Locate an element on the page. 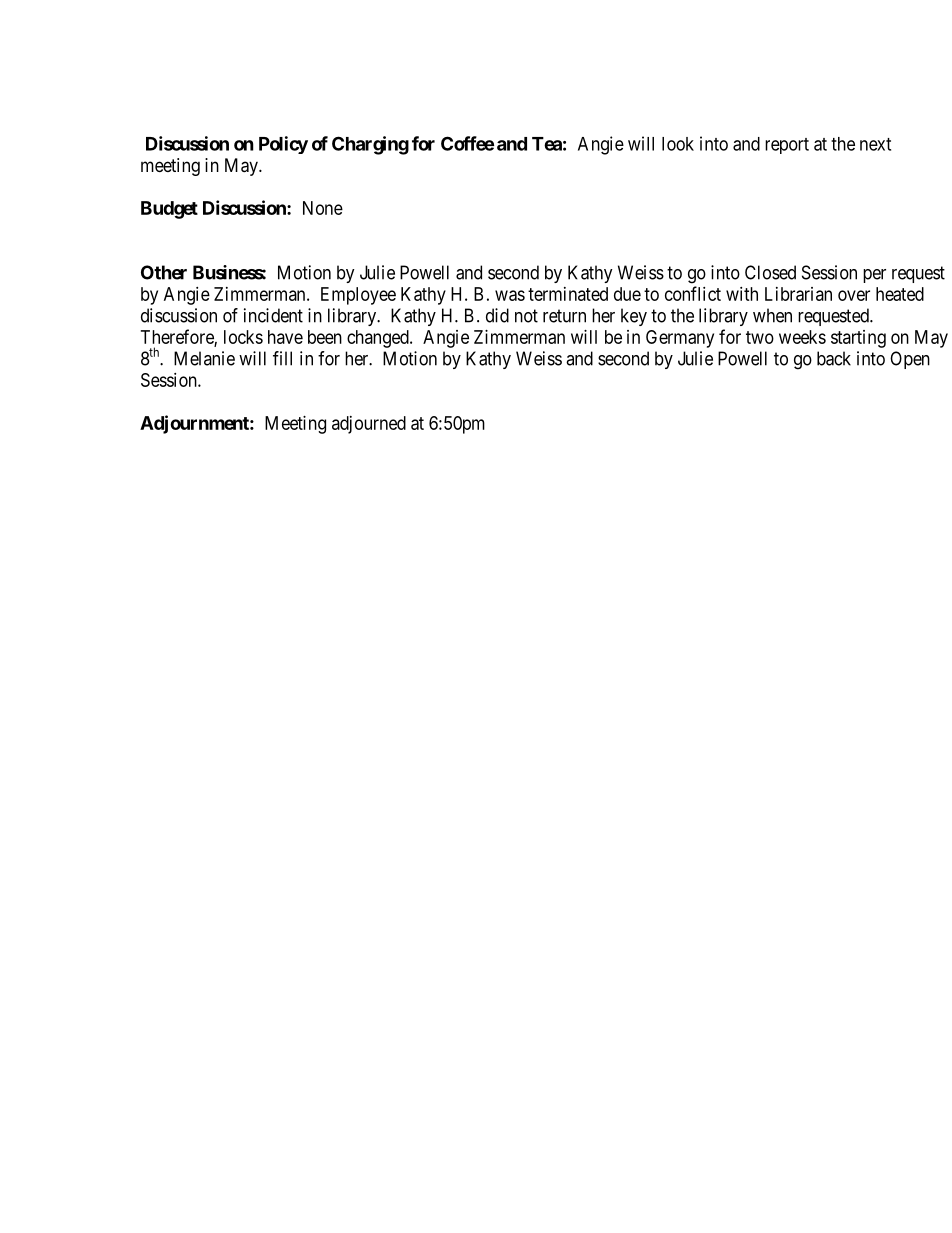 Image resolution: width=952 pixels, height=1233 pixels. per is located at coordinates (874, 276).
